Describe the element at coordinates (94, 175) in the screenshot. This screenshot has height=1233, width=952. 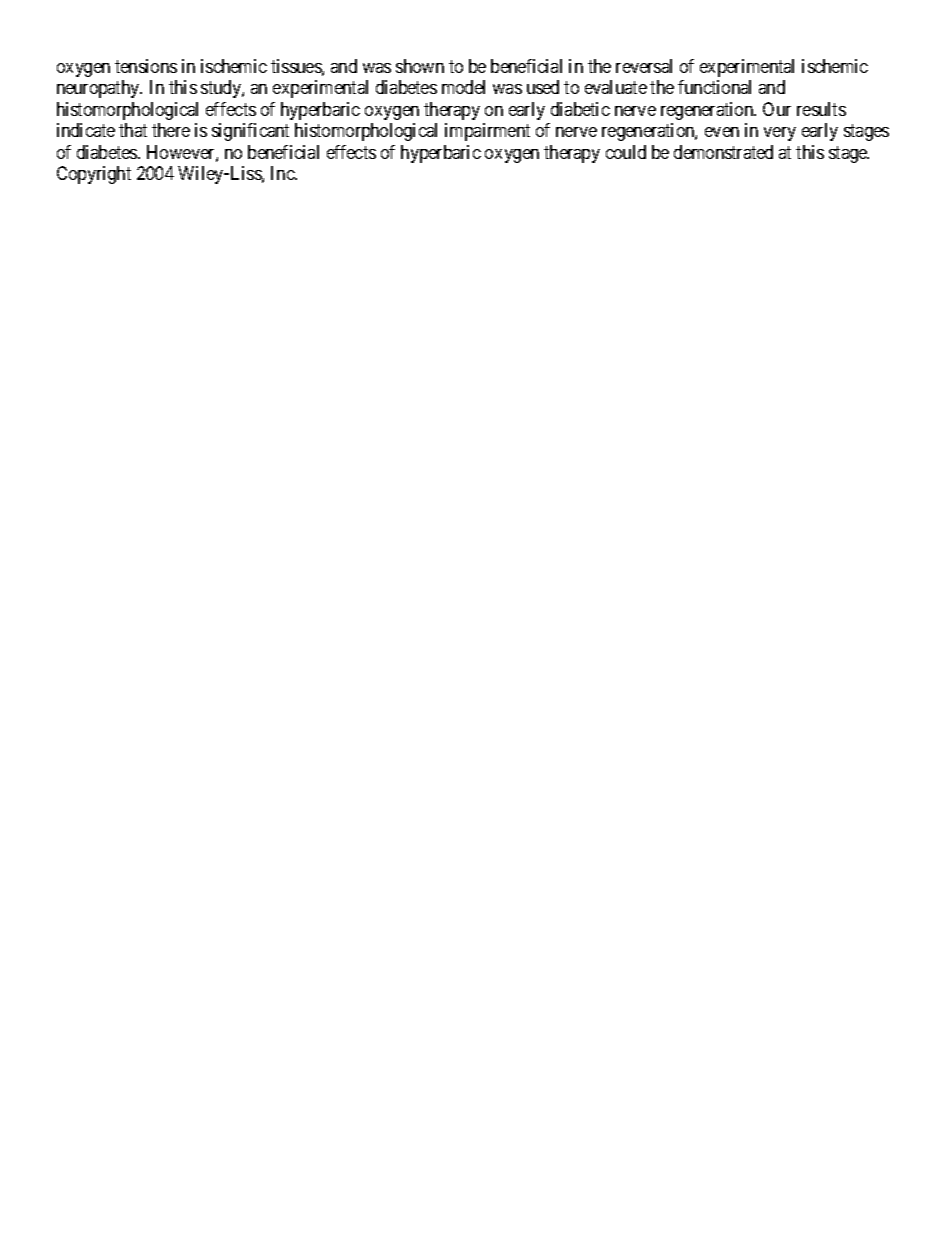
I see `Copyright` at that location.
